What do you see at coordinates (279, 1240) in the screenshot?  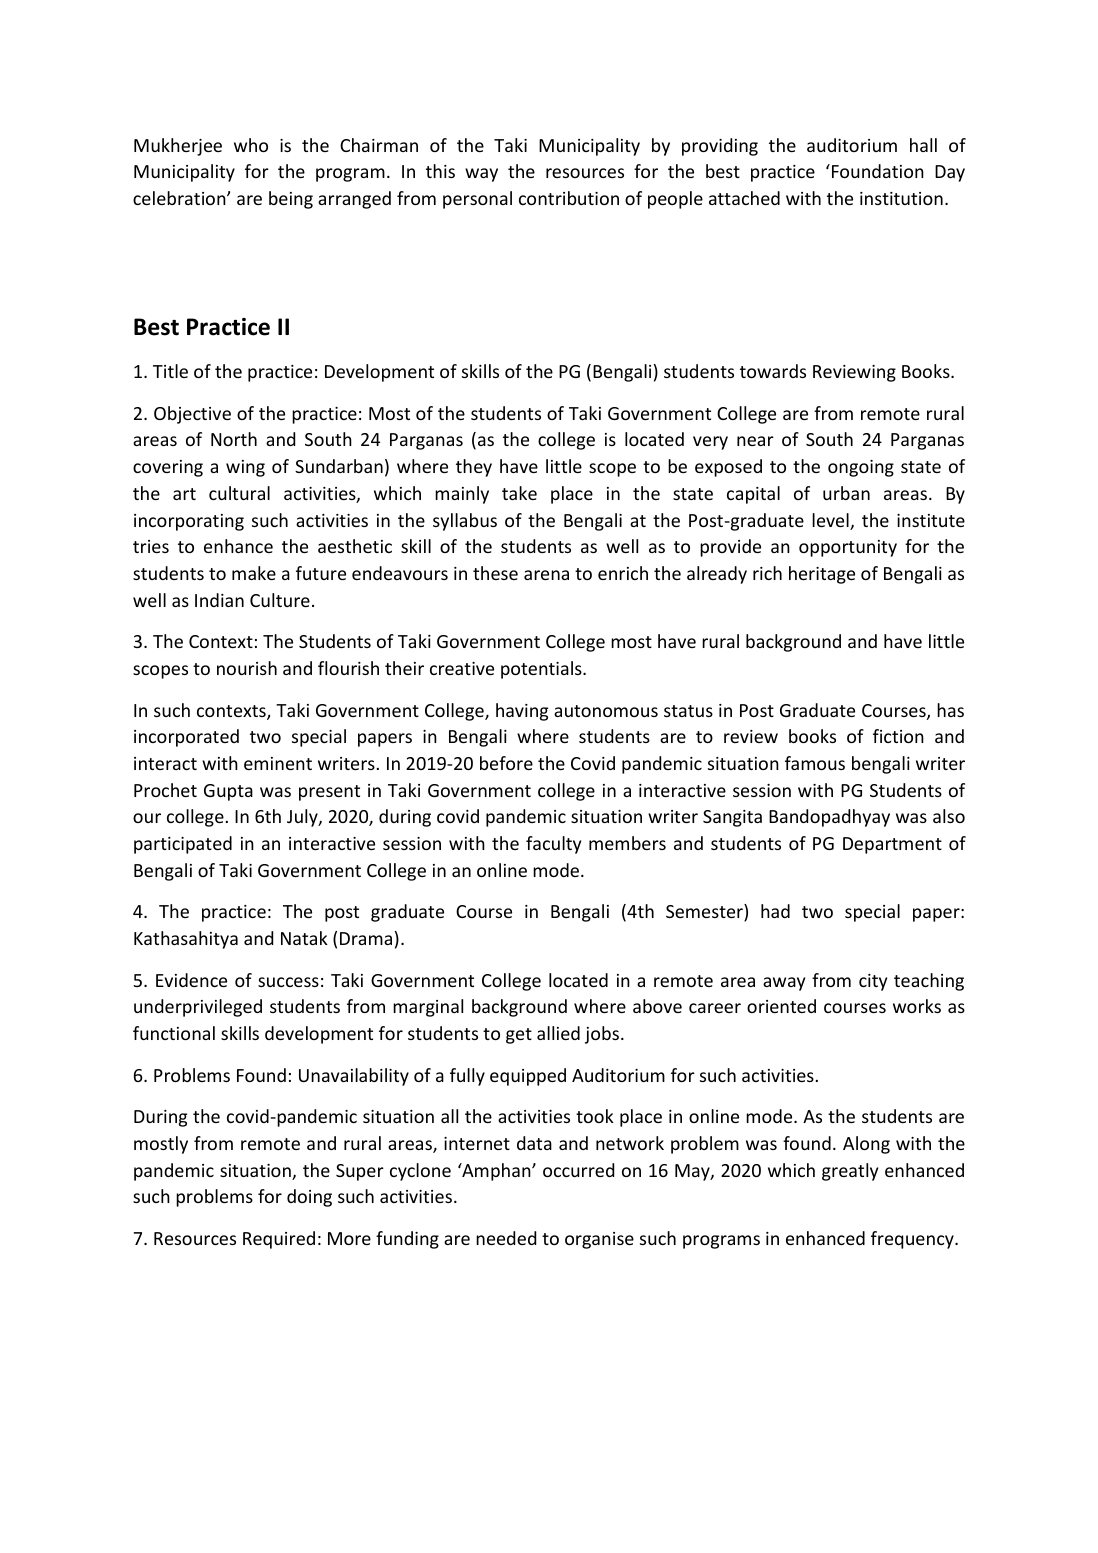 I see `Required` at bounding box center [279, 1240].
